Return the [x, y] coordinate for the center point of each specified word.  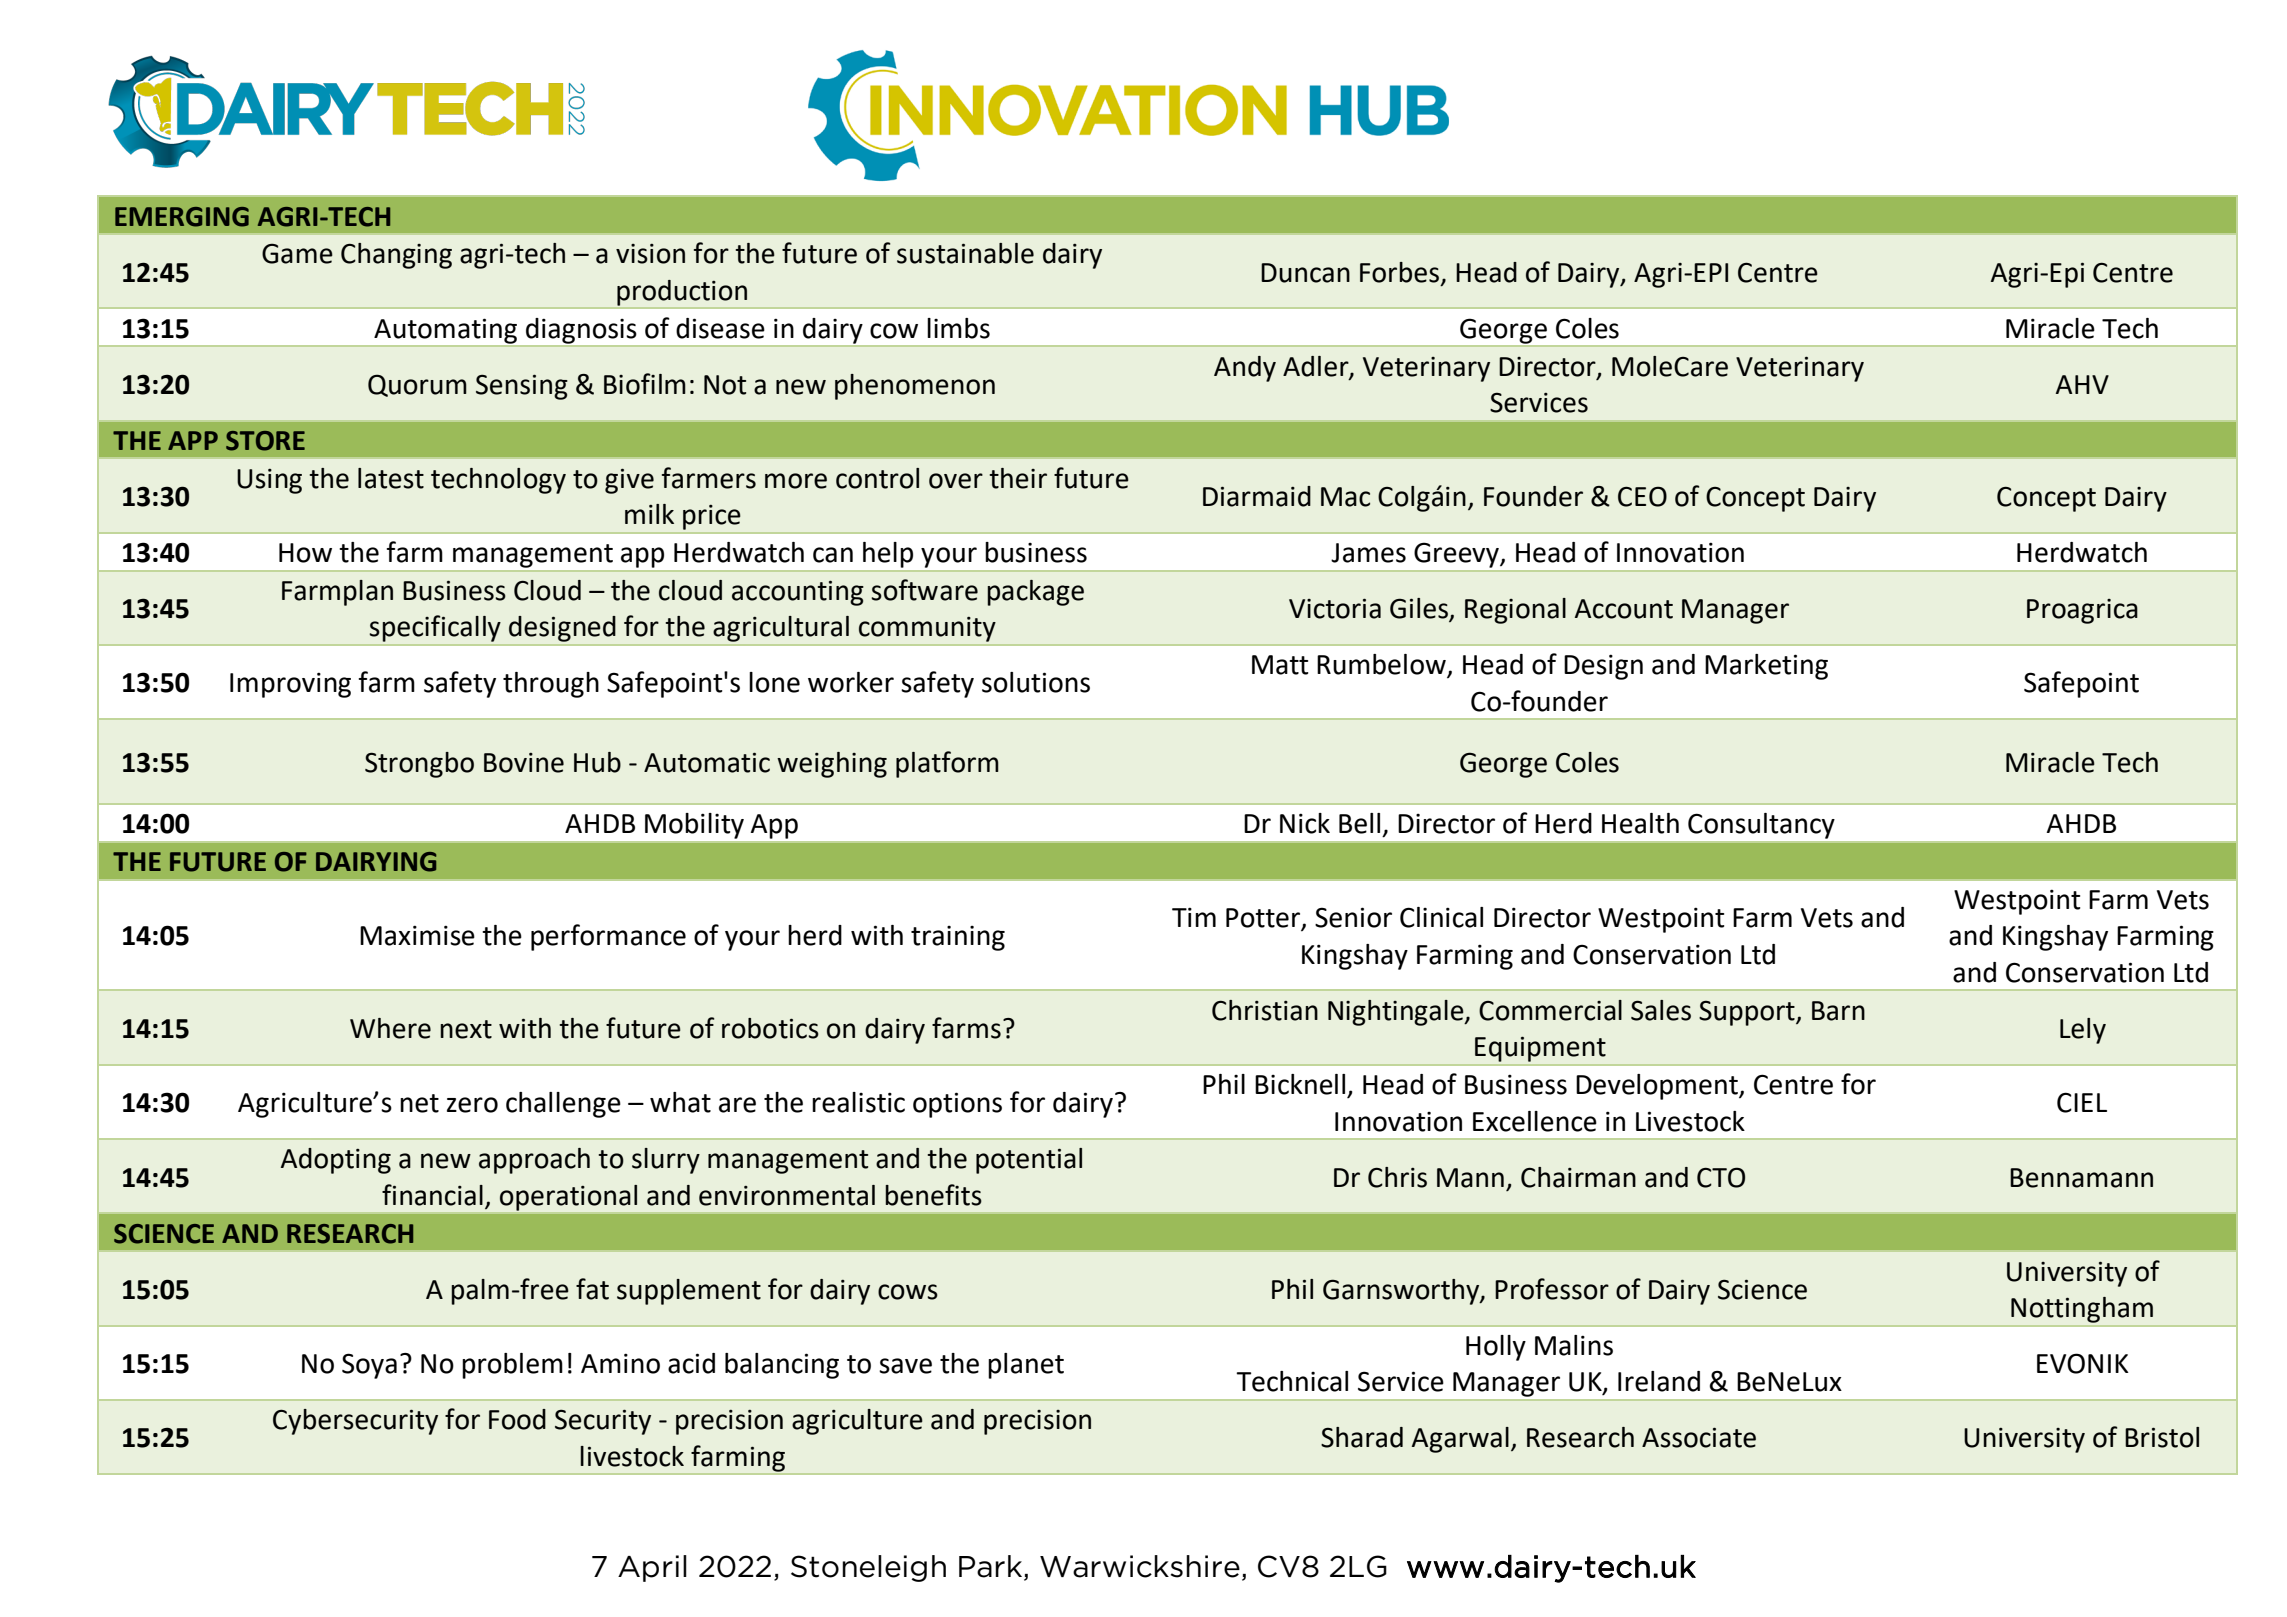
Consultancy [1761, 826]
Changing [396, 256]
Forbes [1399, 272]
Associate [1699, 1437]
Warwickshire [1140, 1566]
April [652, 1568]
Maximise [417, 935]
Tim [1194, 917]
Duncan [1305, 273]
